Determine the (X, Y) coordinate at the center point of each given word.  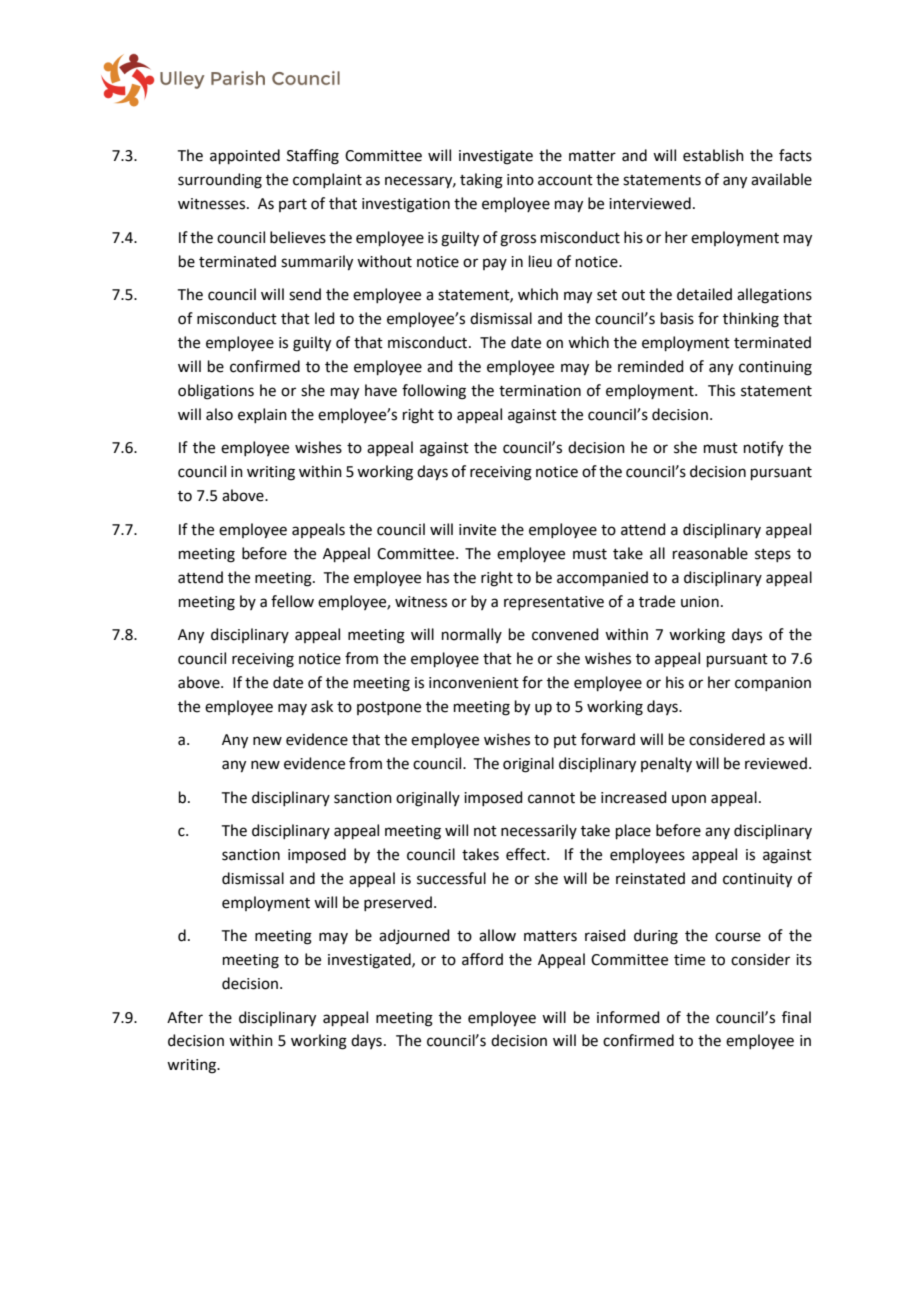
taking (481, 181)
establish (713, 155)
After (185, 1017)
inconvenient (474, 683)
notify (763, 449)
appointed (245, 156)
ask (322, 706)
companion (773, 684)
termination (540, 391)
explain (262, 415)
